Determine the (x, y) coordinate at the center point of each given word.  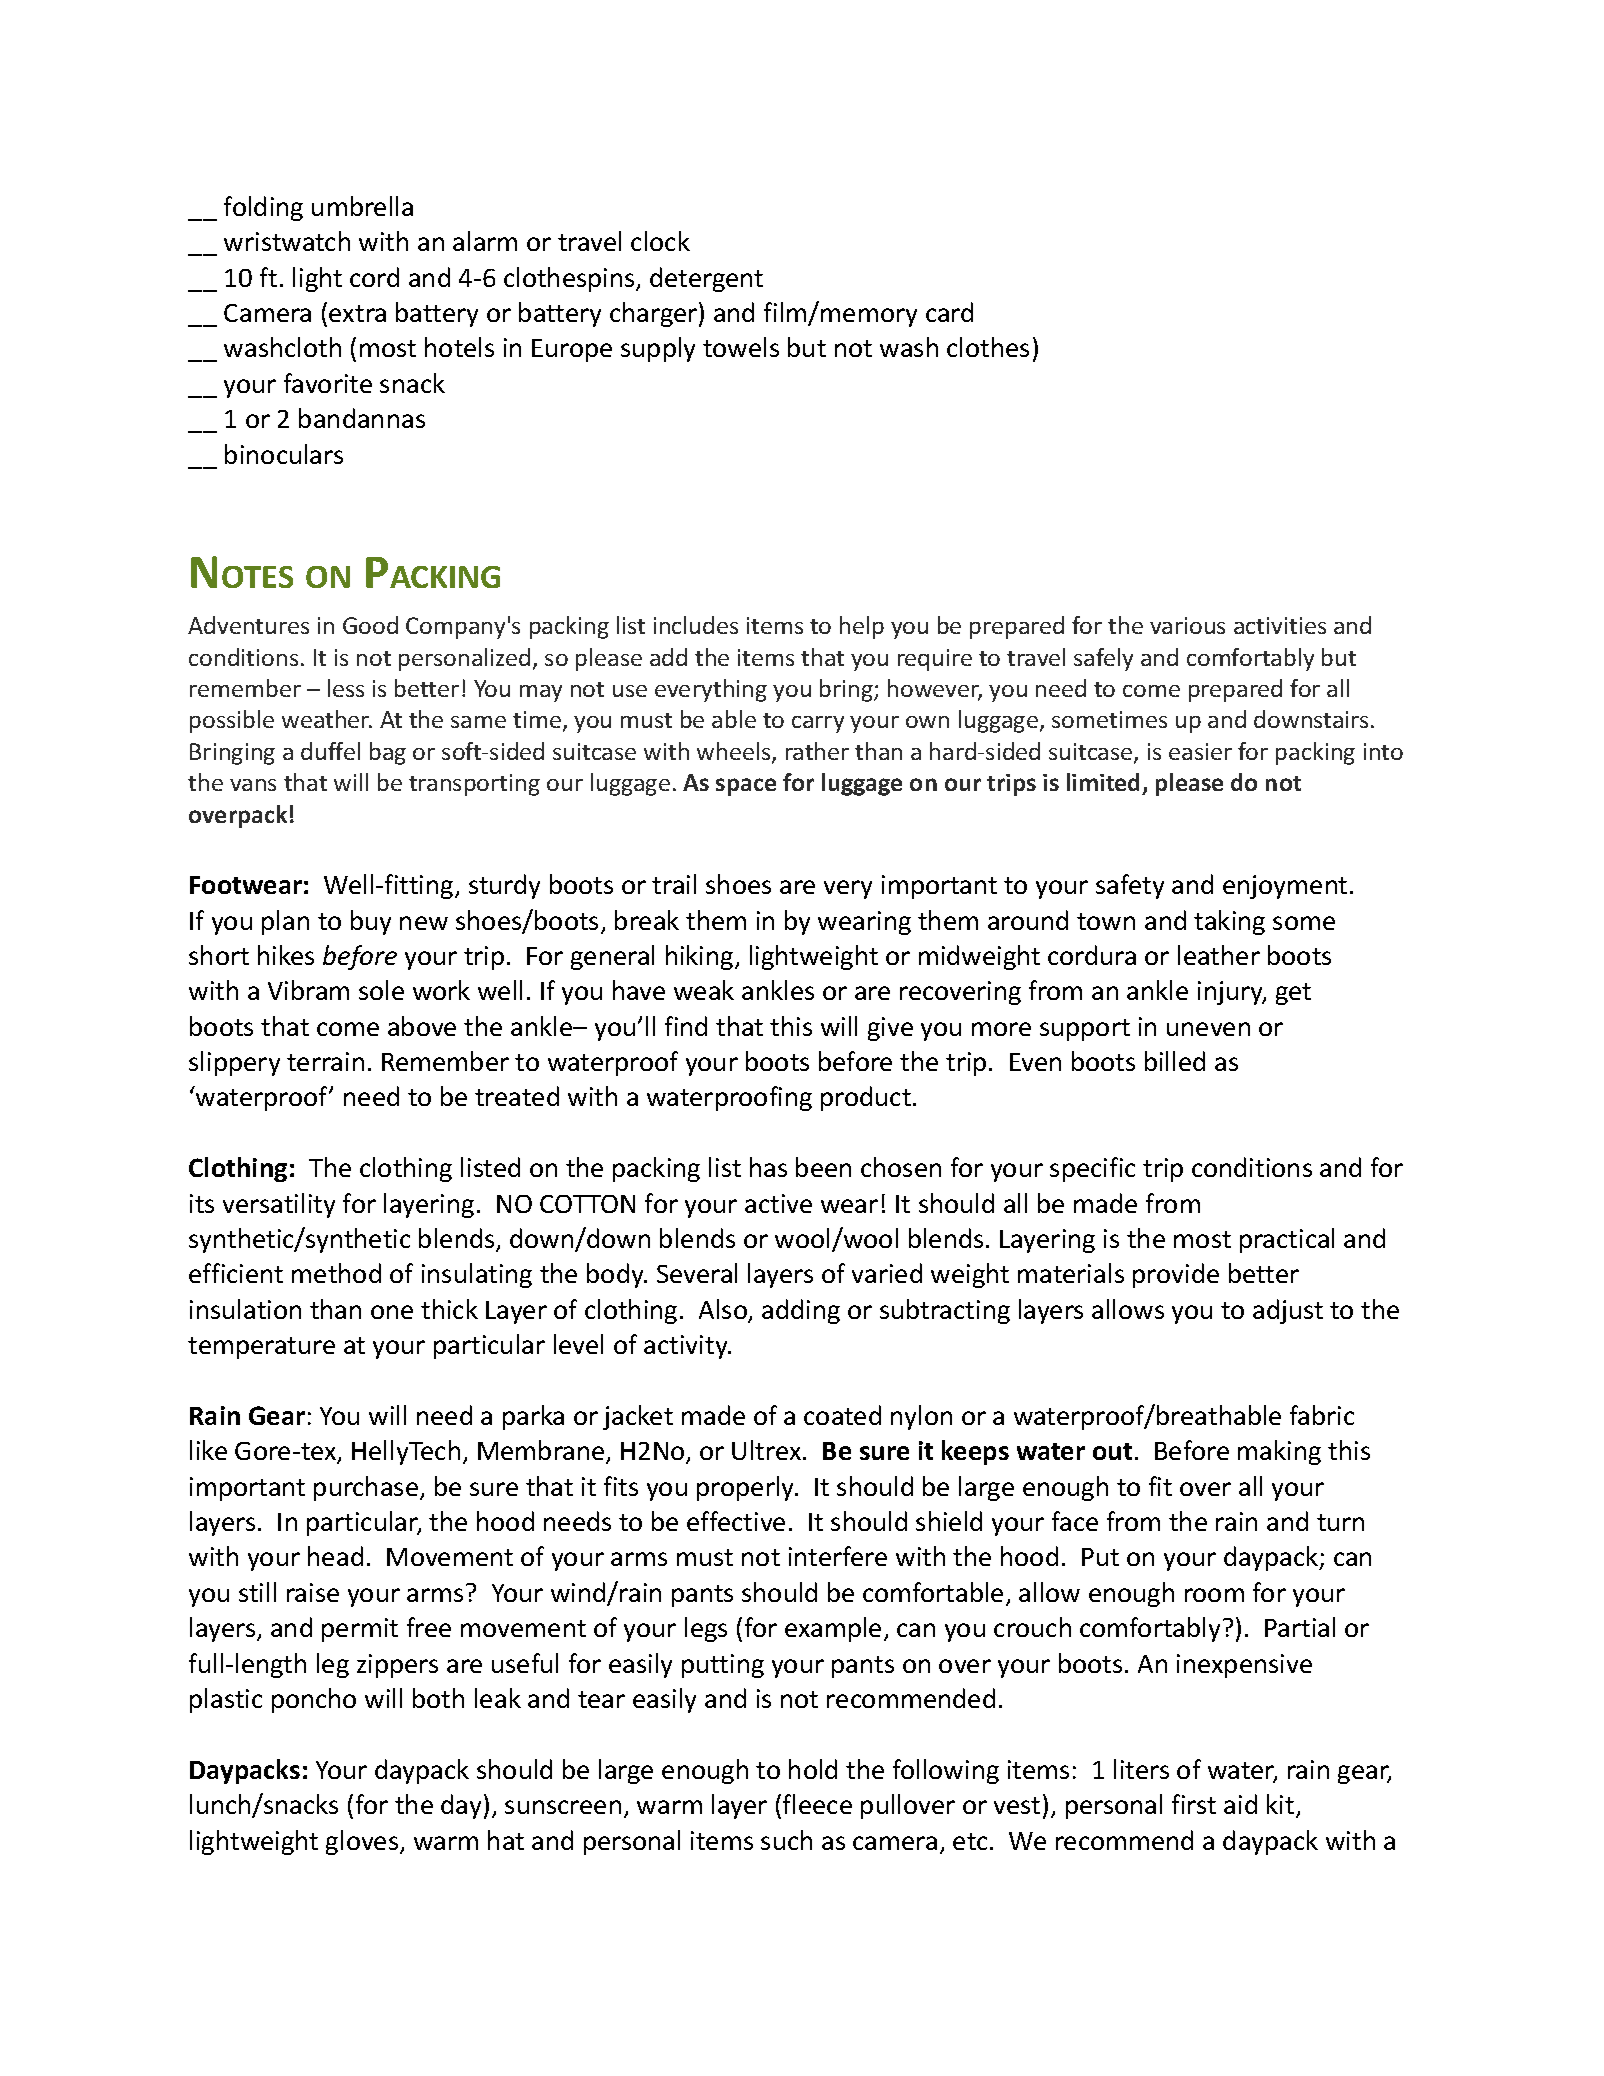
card (949, 312)
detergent (706, 279)
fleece (817, 1804)
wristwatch (287, 241)
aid (1240, 1804)
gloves (363, 1842)
